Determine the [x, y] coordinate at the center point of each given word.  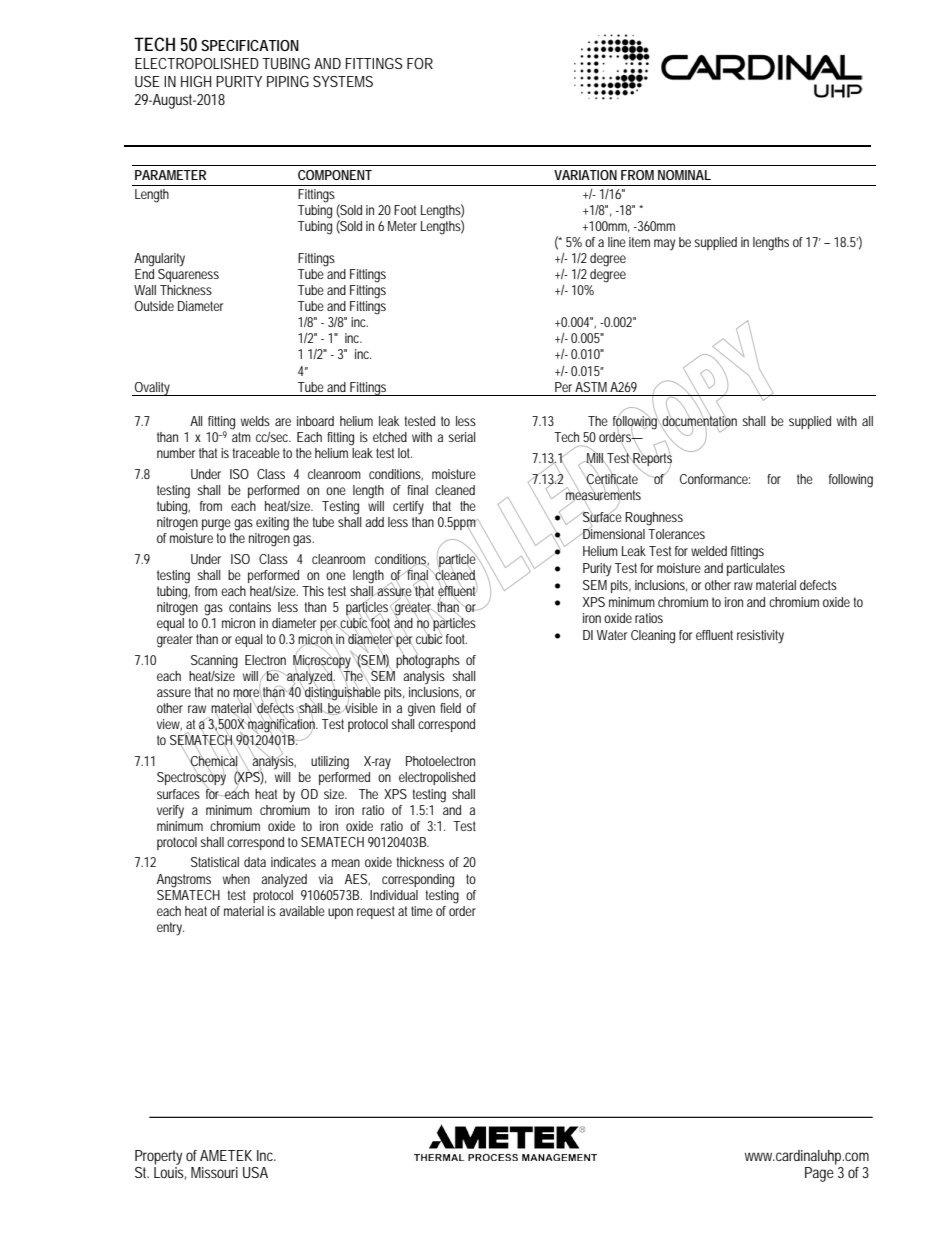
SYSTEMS [343, 81]
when [236, 879]
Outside [154, 306]
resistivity [760, 637]
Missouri [214, 1172]
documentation [699, 421]
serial [461, 437]
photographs [428, 661]
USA [255, 1172]
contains [250, 607]
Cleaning [653, 637]
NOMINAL [684, 175]
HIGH [196, 81]
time [422, 911]
